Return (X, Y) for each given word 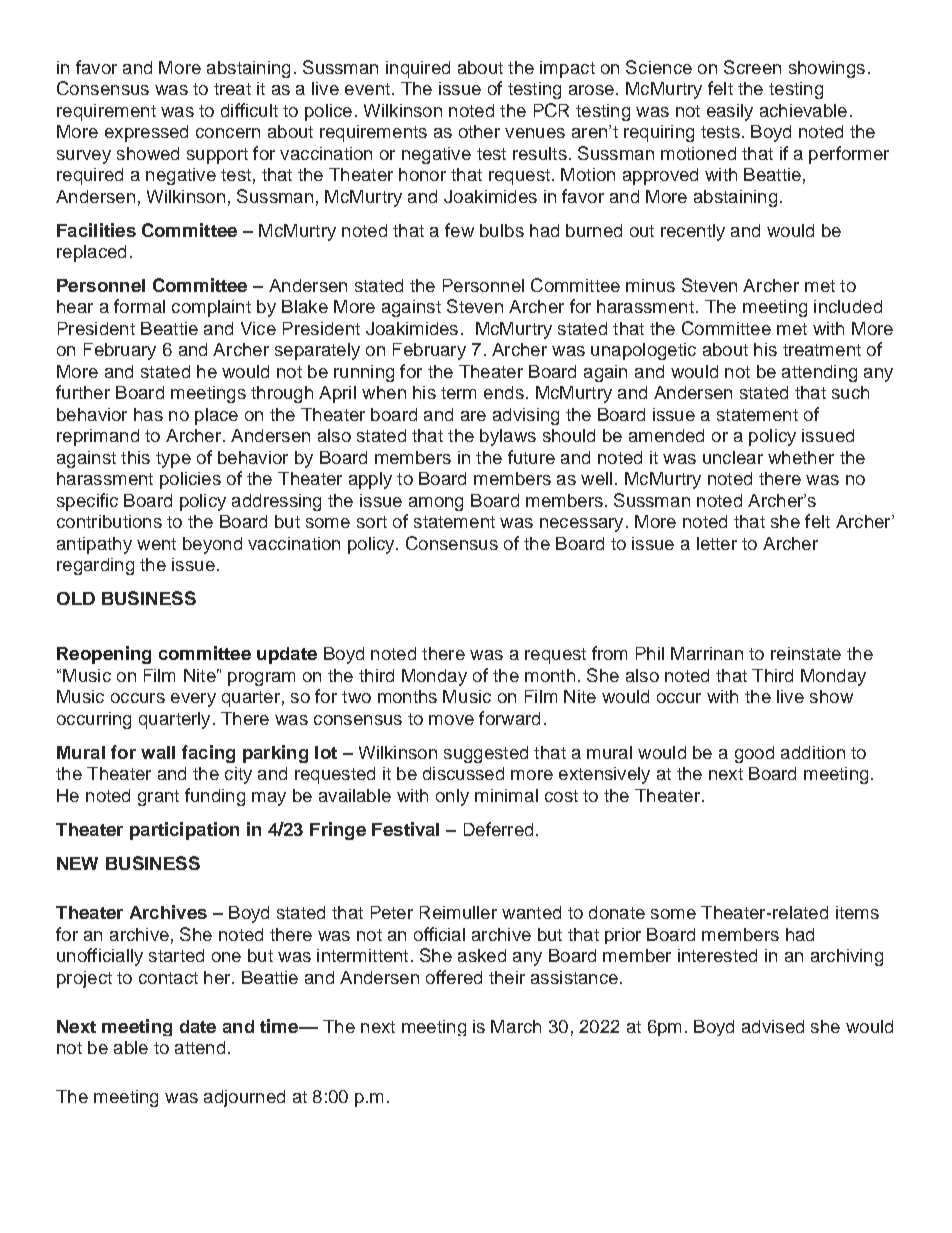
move (451, 720)
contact (168, 978)
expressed (146, 133)
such (850, 392)
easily (730, 112)
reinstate (806, 653)
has (148, 414)
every (193, 700)
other (479, 131)
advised (773, 1026)
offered (454, 977)
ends (504, 392)
